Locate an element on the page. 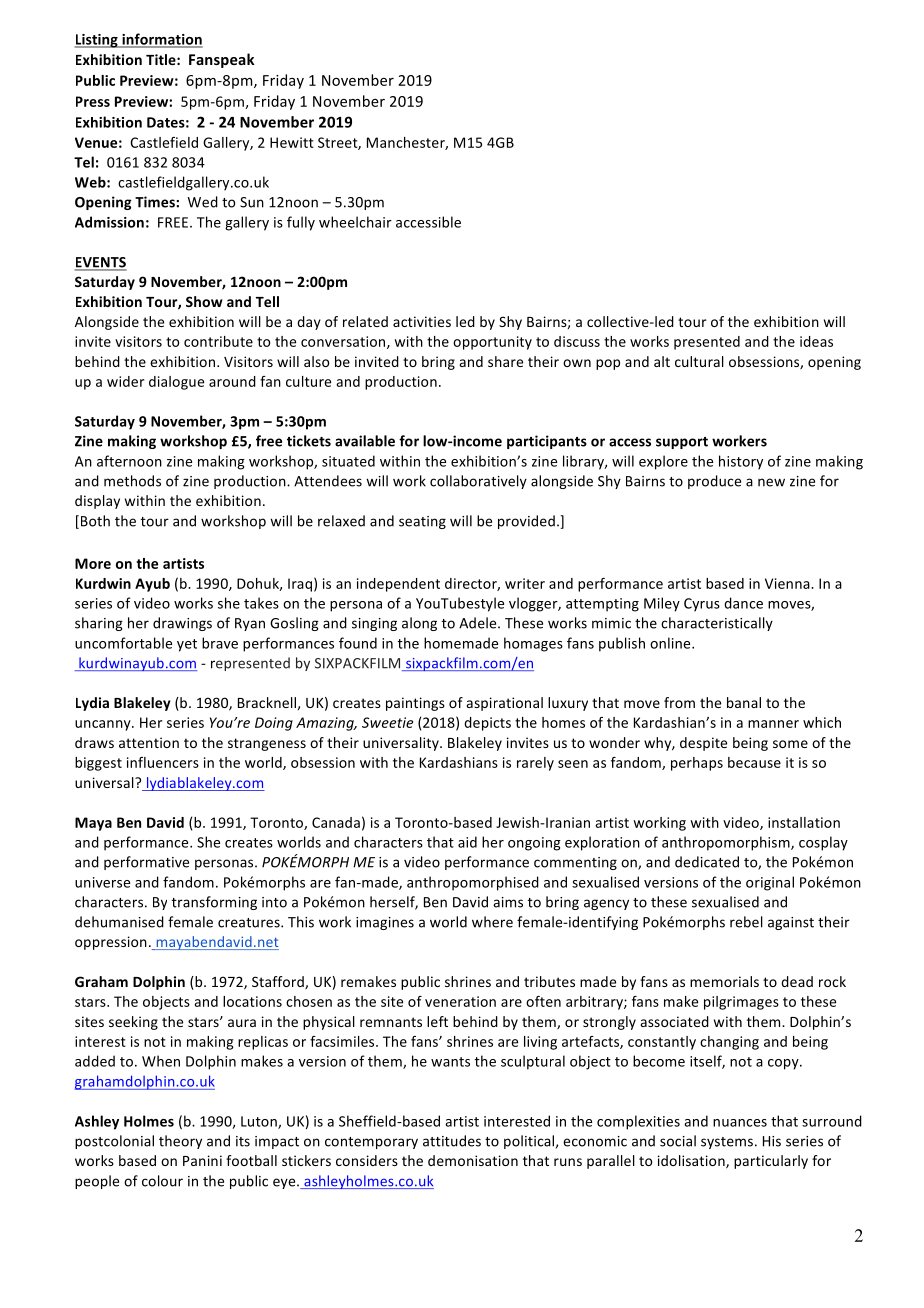 The height and width of the page is (1308, 924). transforming is located at coordinates (214, 903).
